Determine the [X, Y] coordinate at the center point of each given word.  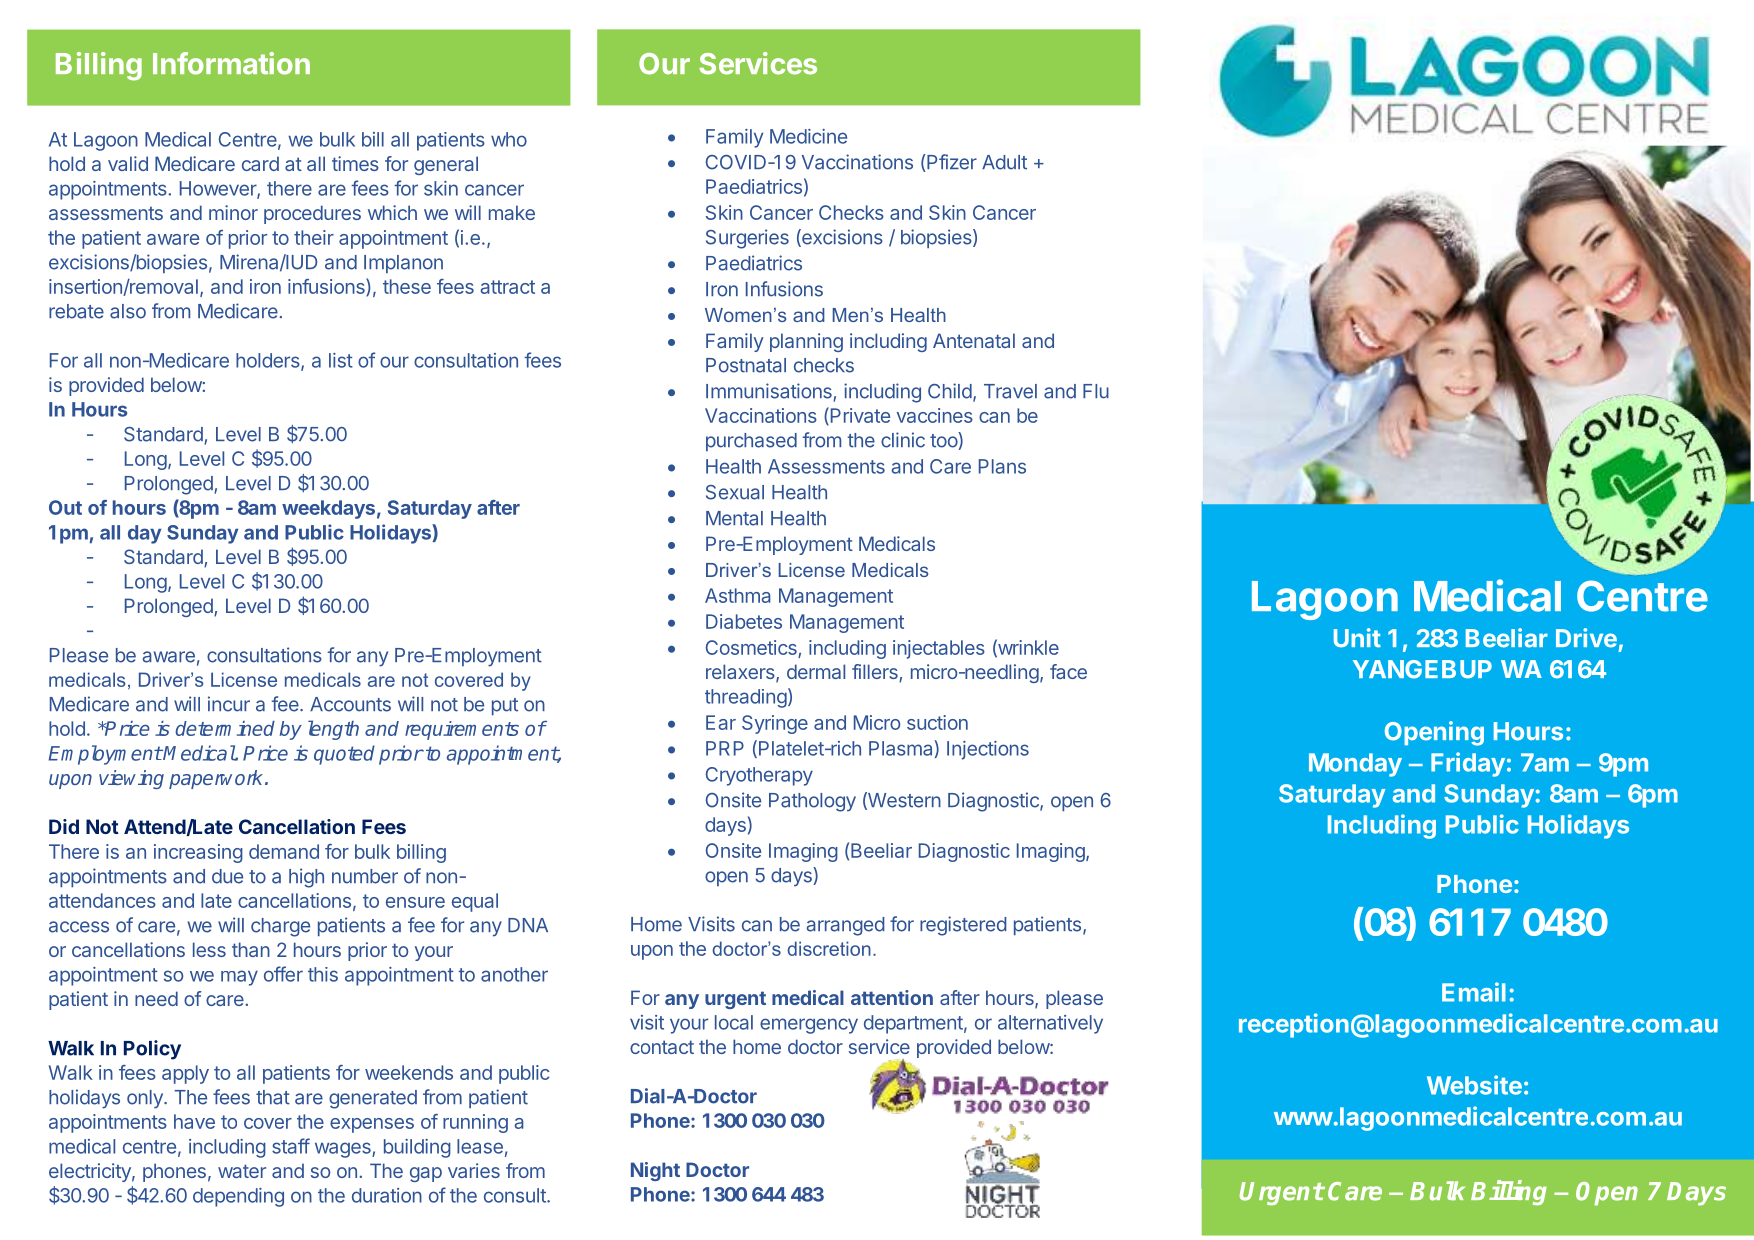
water [242, 1171]
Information [231, 63]
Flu [1096, 391]
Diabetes [744, 621]
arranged [845, 926]
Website [1474, 1085]
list [341, 360]
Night [655, 1171]
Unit [1357, 638]
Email [1474, 992]
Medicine [808, 136]
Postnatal [746, 365]
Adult [1004, 162]
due [227, 876]
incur [229, 704]
